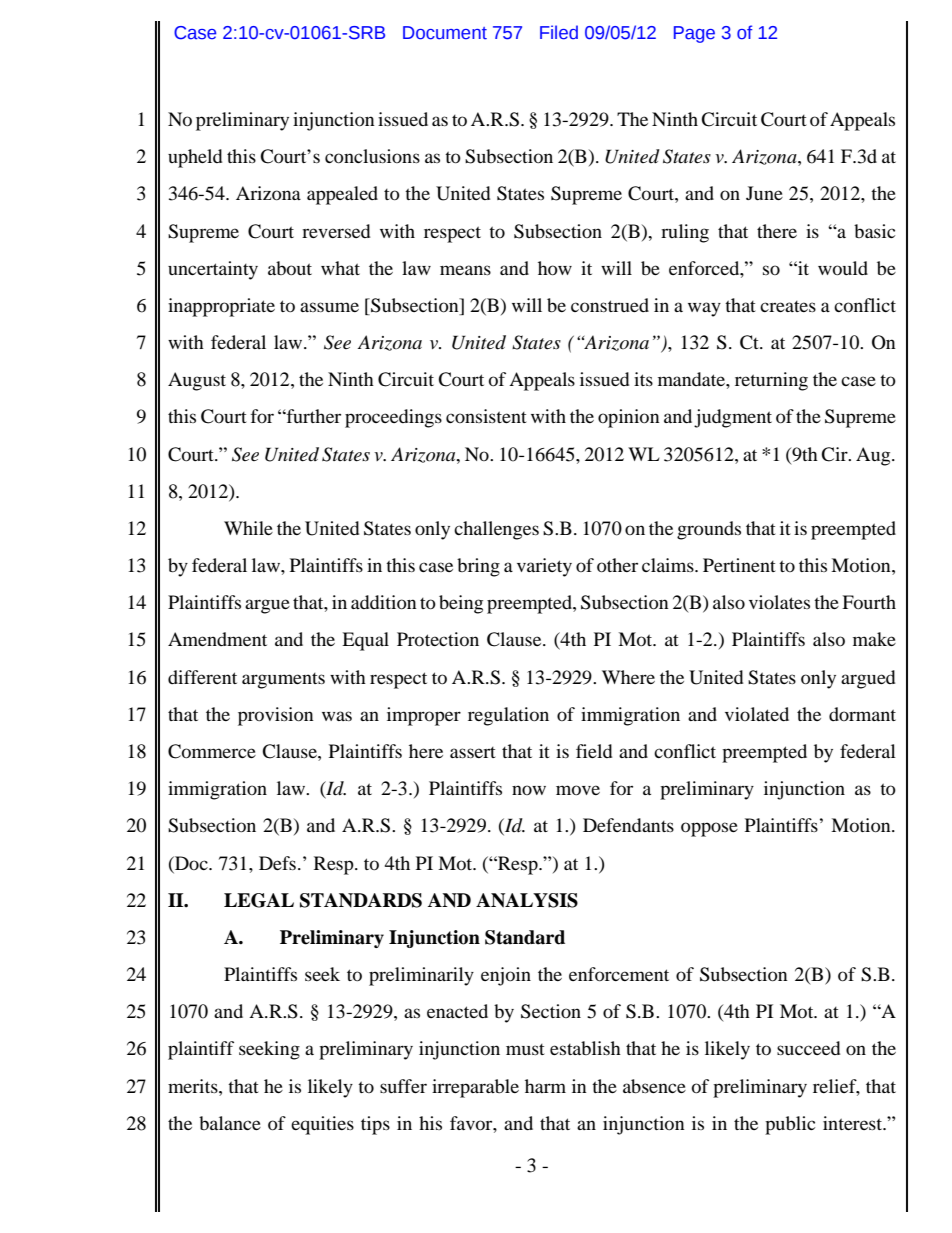 This image has width=952, height=1233. Describe the element at coordinates (486, 416) in the image. I see `consistent` at that location.
